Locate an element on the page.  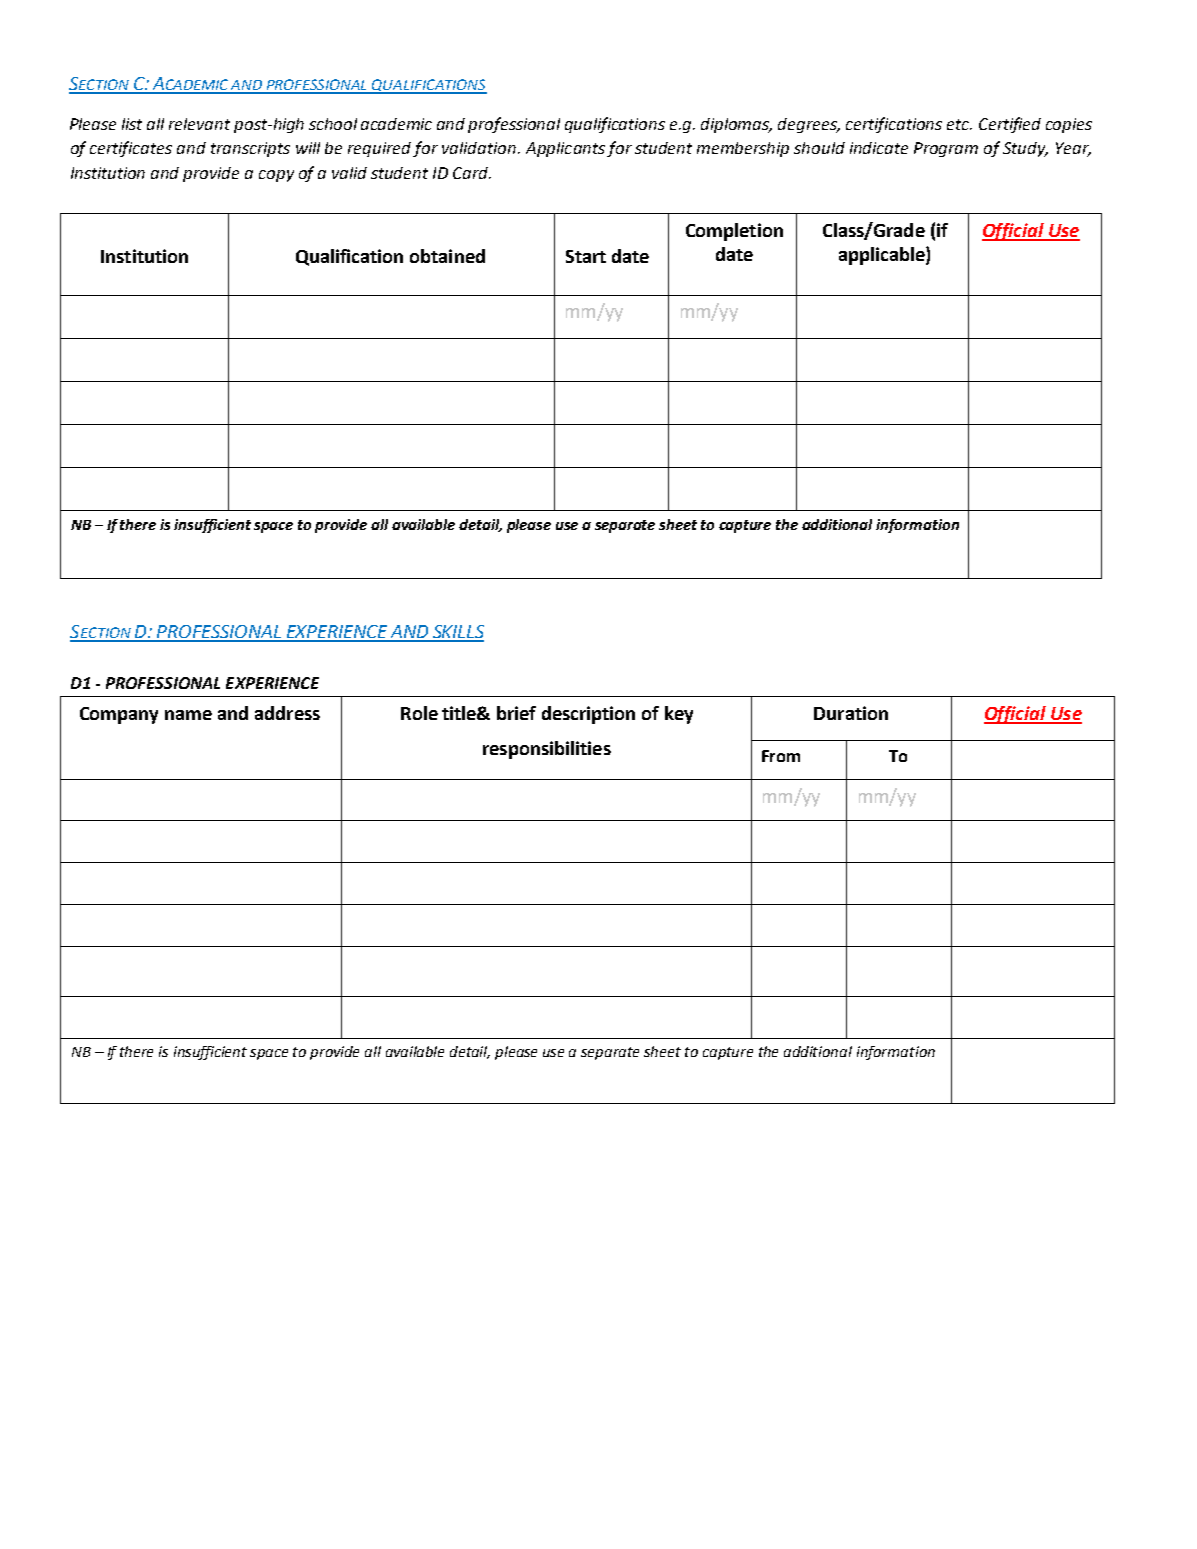
applicable is located at coordinates (883, 256).
